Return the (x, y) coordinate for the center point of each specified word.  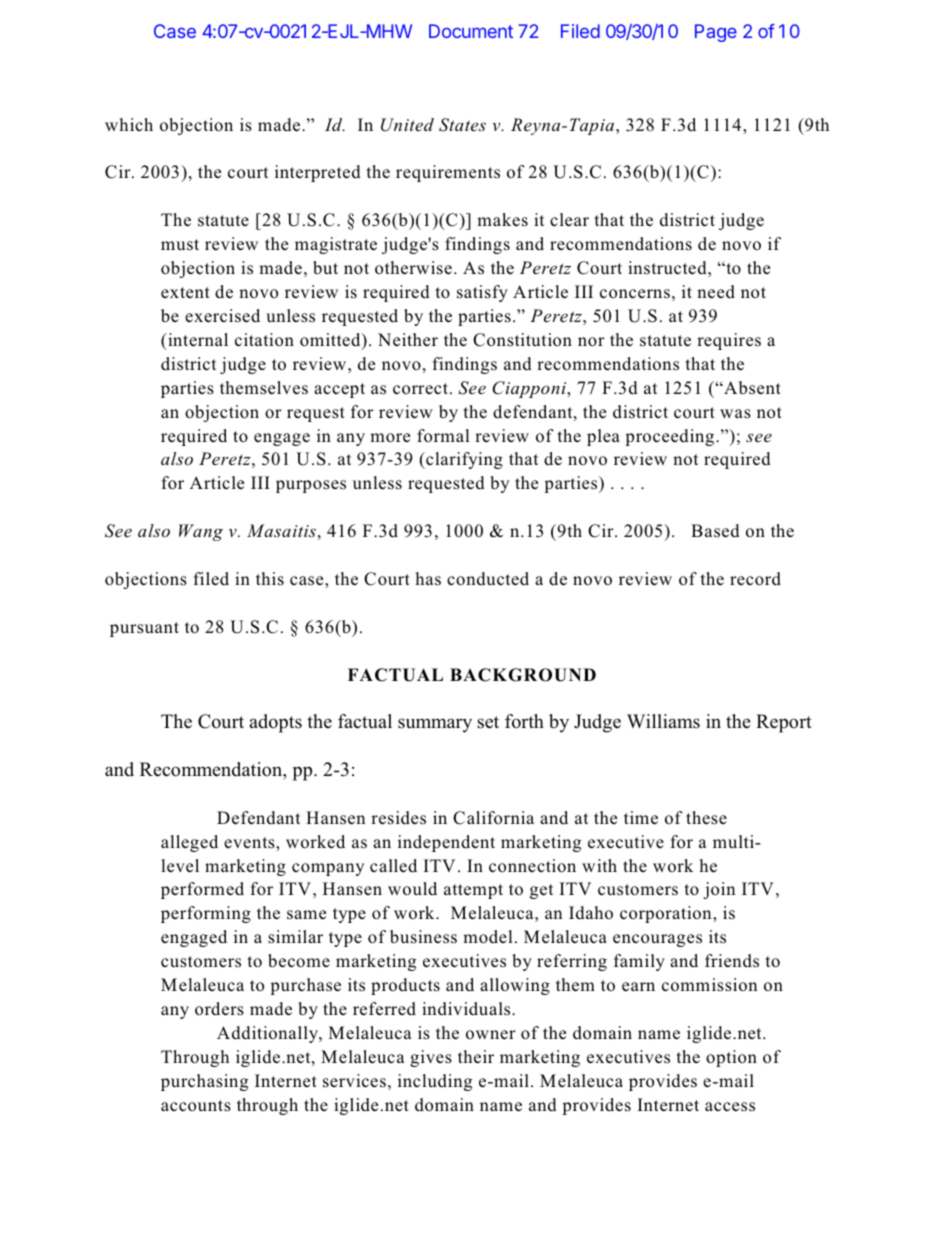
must (180, 244)
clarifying (463, 460)
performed (202, 890)
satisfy (482, 293)
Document (471, 31)
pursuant (144, 629)
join (719, 890)
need (716, 292)
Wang (201, 532)
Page (716, 33)
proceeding (671, 437)
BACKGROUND (523, 675)
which (129, 125)
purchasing (204, 1082)
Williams (663, 721)
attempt (473, 891)
